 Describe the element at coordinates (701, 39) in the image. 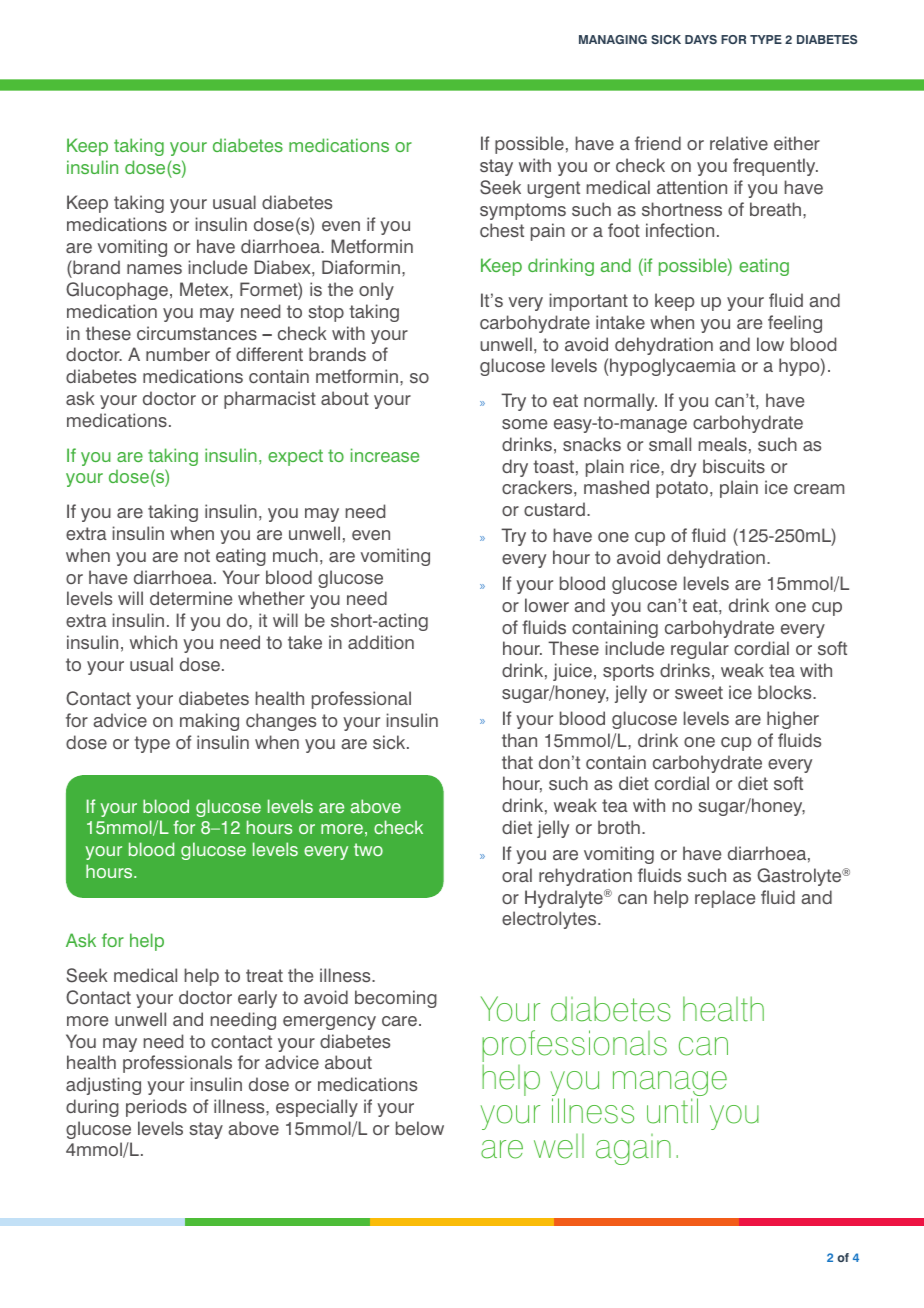

I see `DAYS` at that location.
